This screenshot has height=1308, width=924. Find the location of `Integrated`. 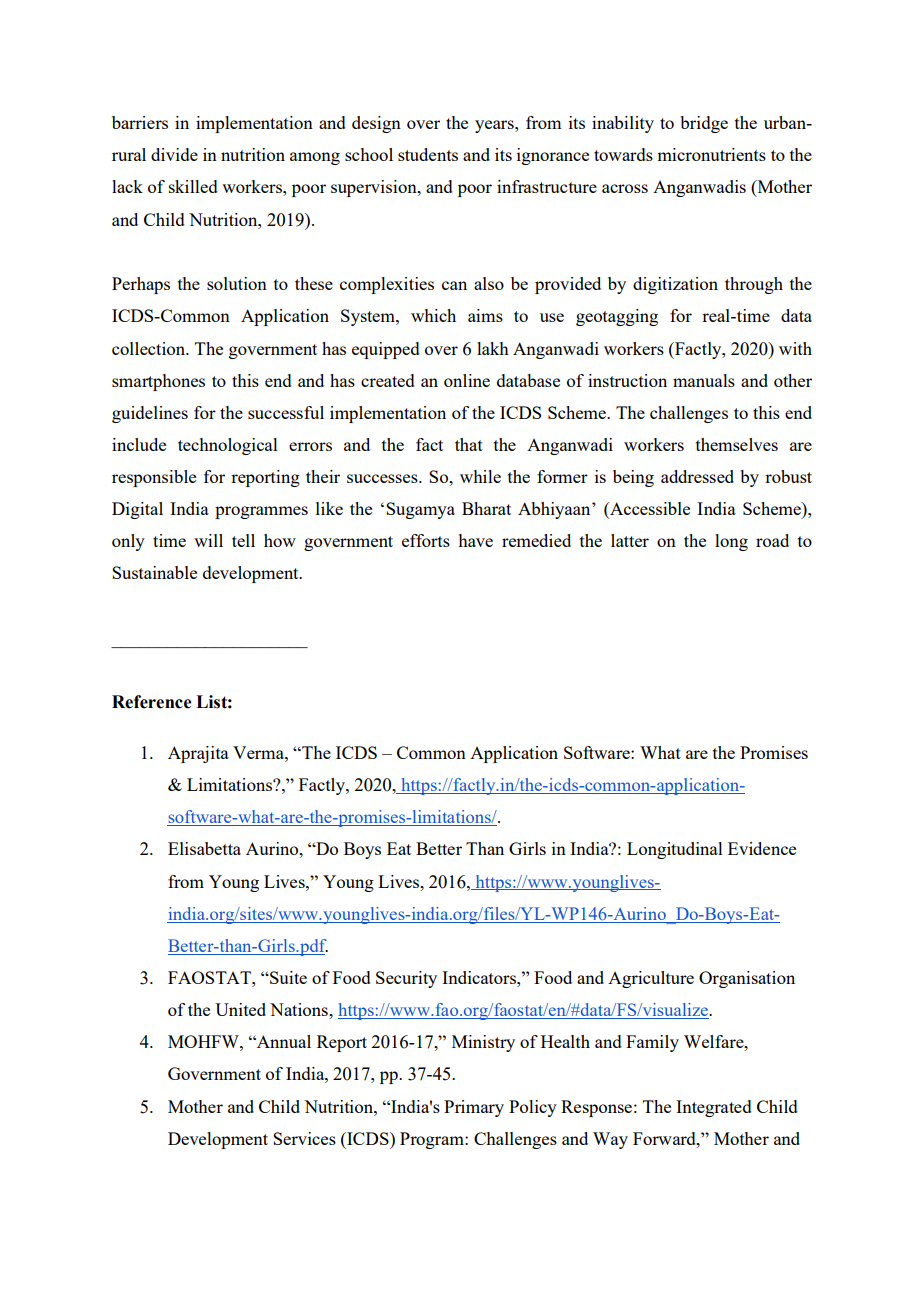

Integrated is located at coordinates (714, 1108).
